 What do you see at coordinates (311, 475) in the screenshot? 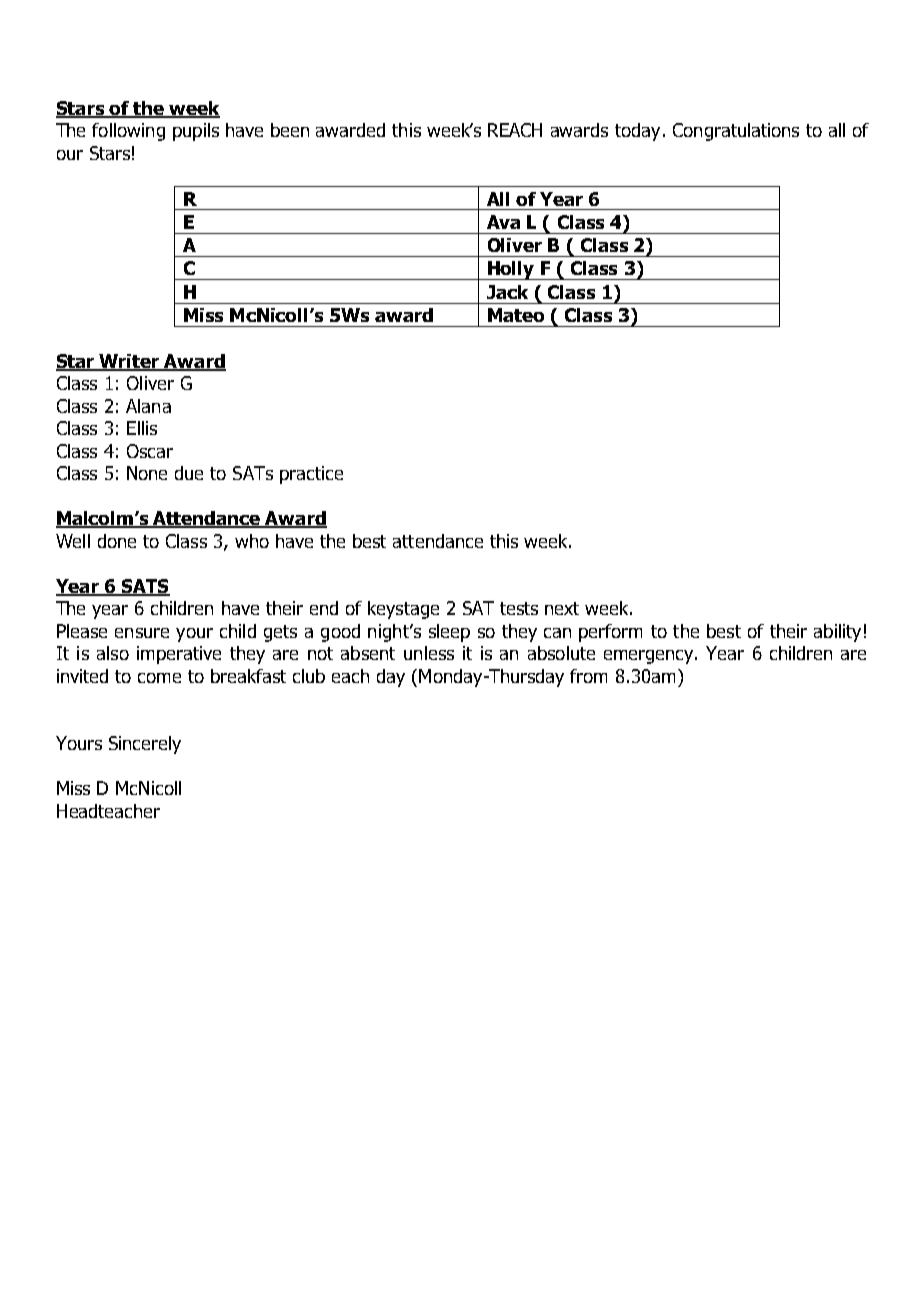
I see `practice` at bounding box center [311, 475].
